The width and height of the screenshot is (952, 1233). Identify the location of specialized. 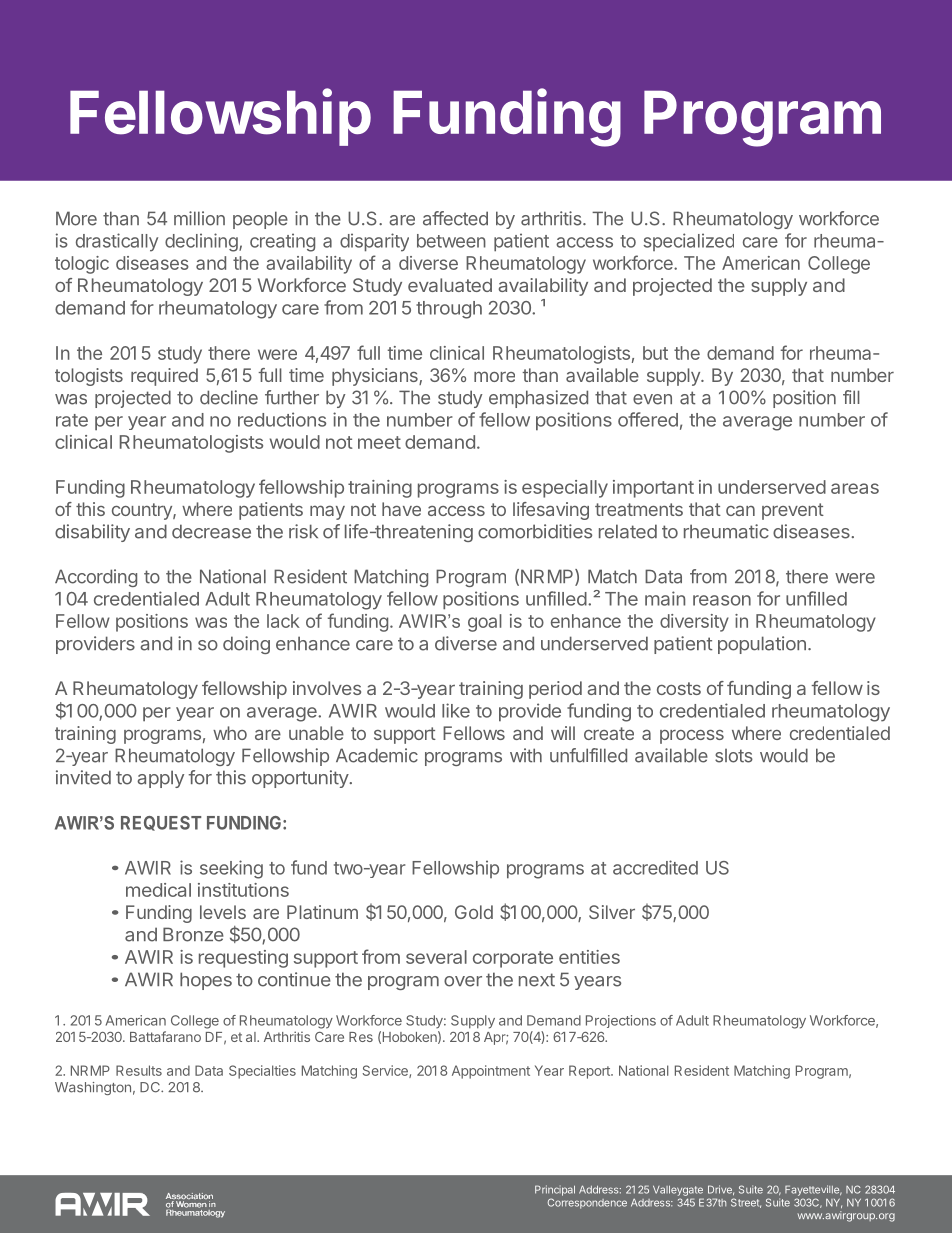
(688, 242).
